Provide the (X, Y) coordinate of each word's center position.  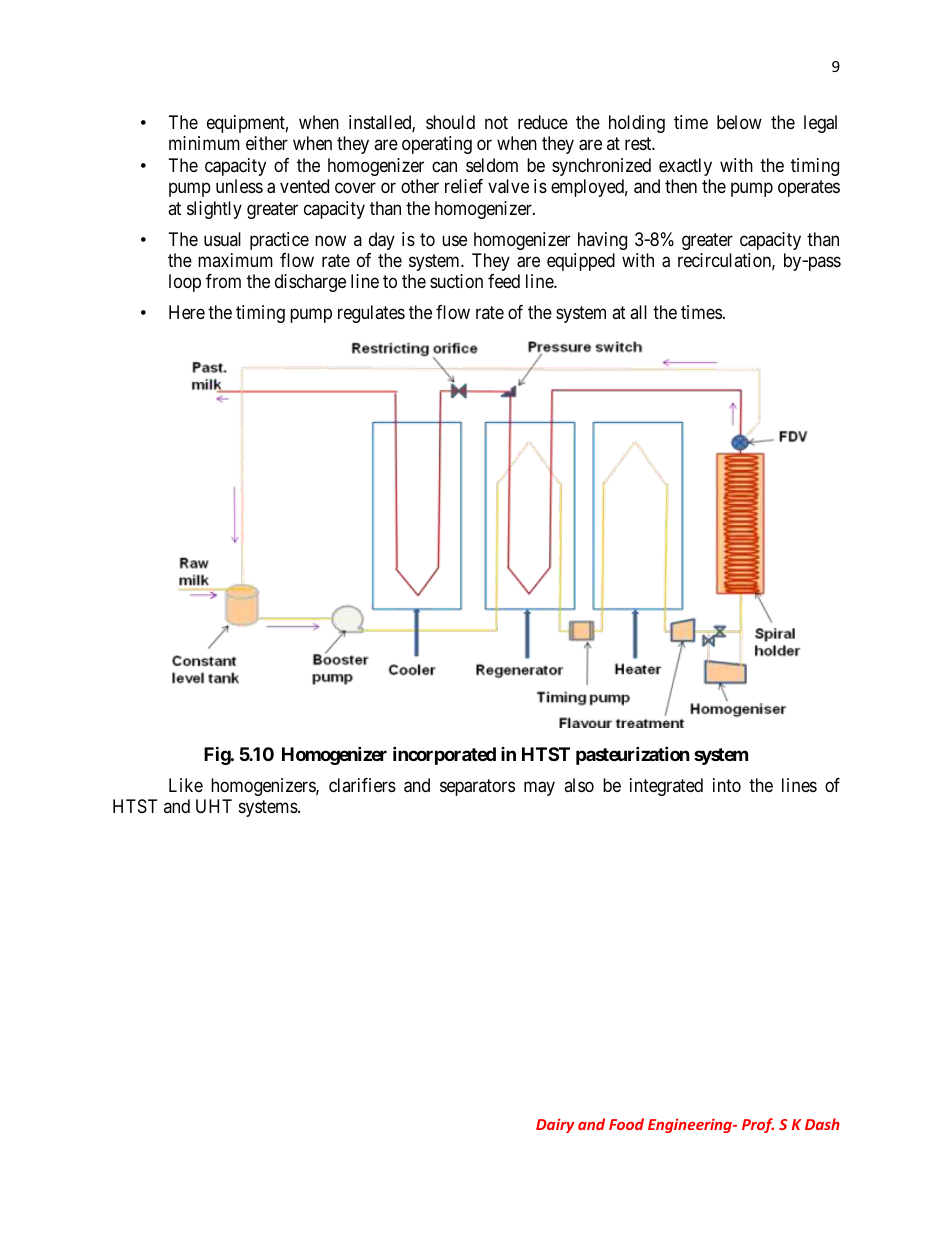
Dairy (555, 1125)
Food (626, 1124)
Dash (822, 1124)
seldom (492, 165)
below (739, 122)
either (267, 143)
